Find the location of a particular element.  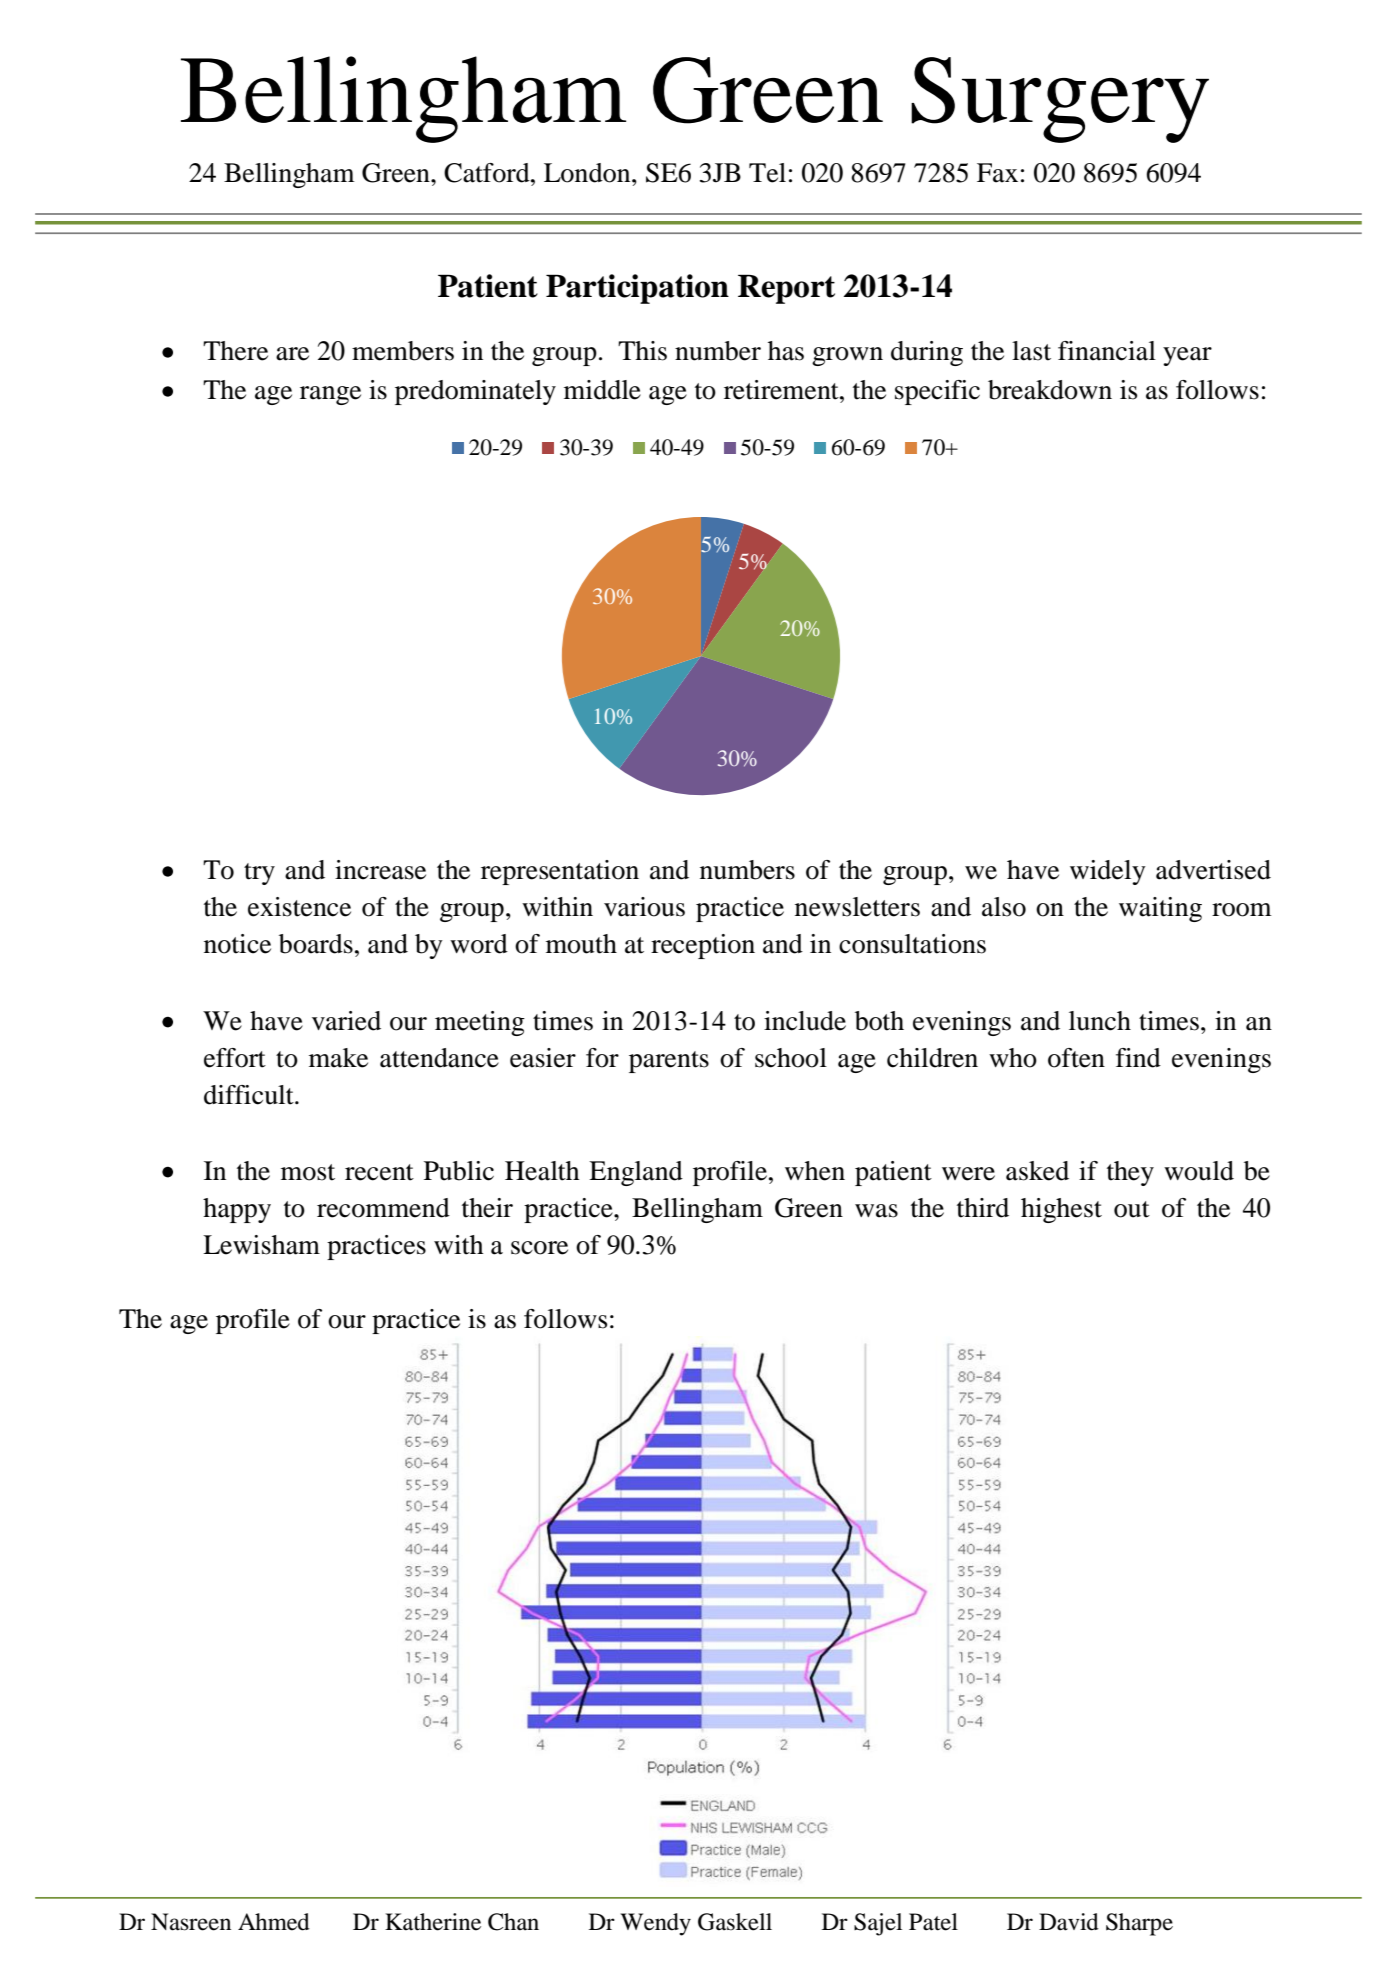

varied is located at coordinates (346, 1021).
